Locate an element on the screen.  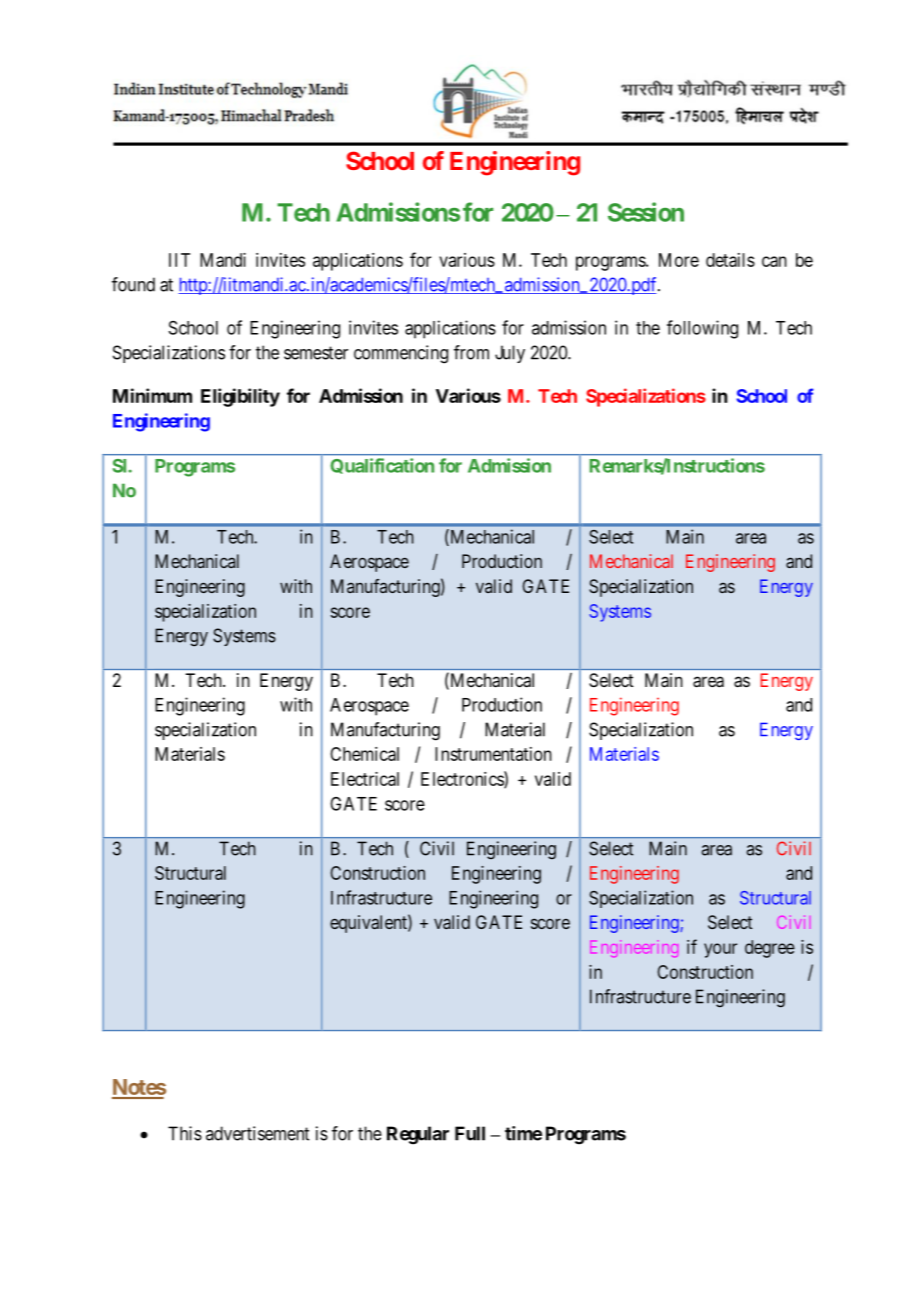
This is located at coordinates (185, 1133).
